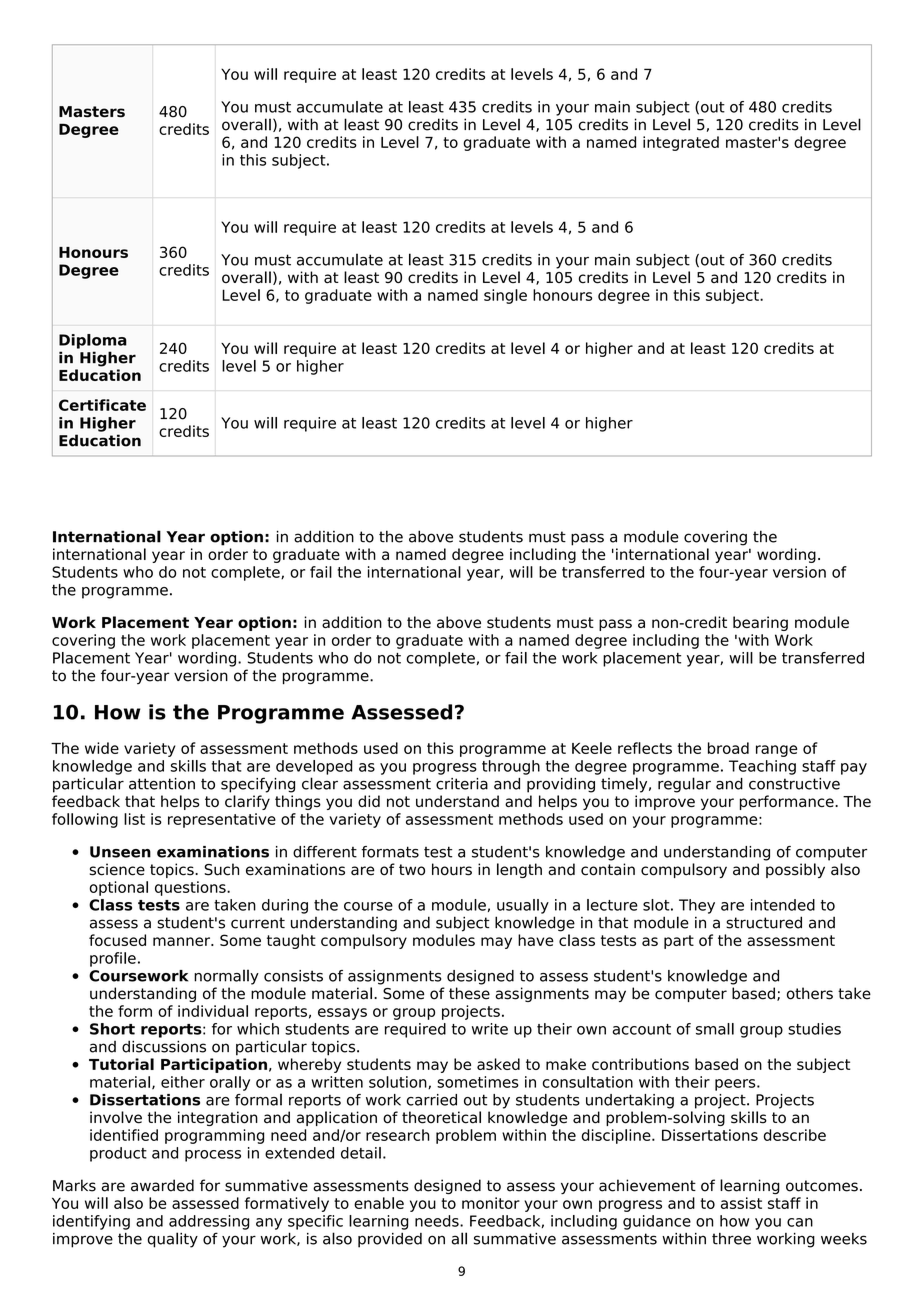  I want to click on structured, so click(764, 922).
